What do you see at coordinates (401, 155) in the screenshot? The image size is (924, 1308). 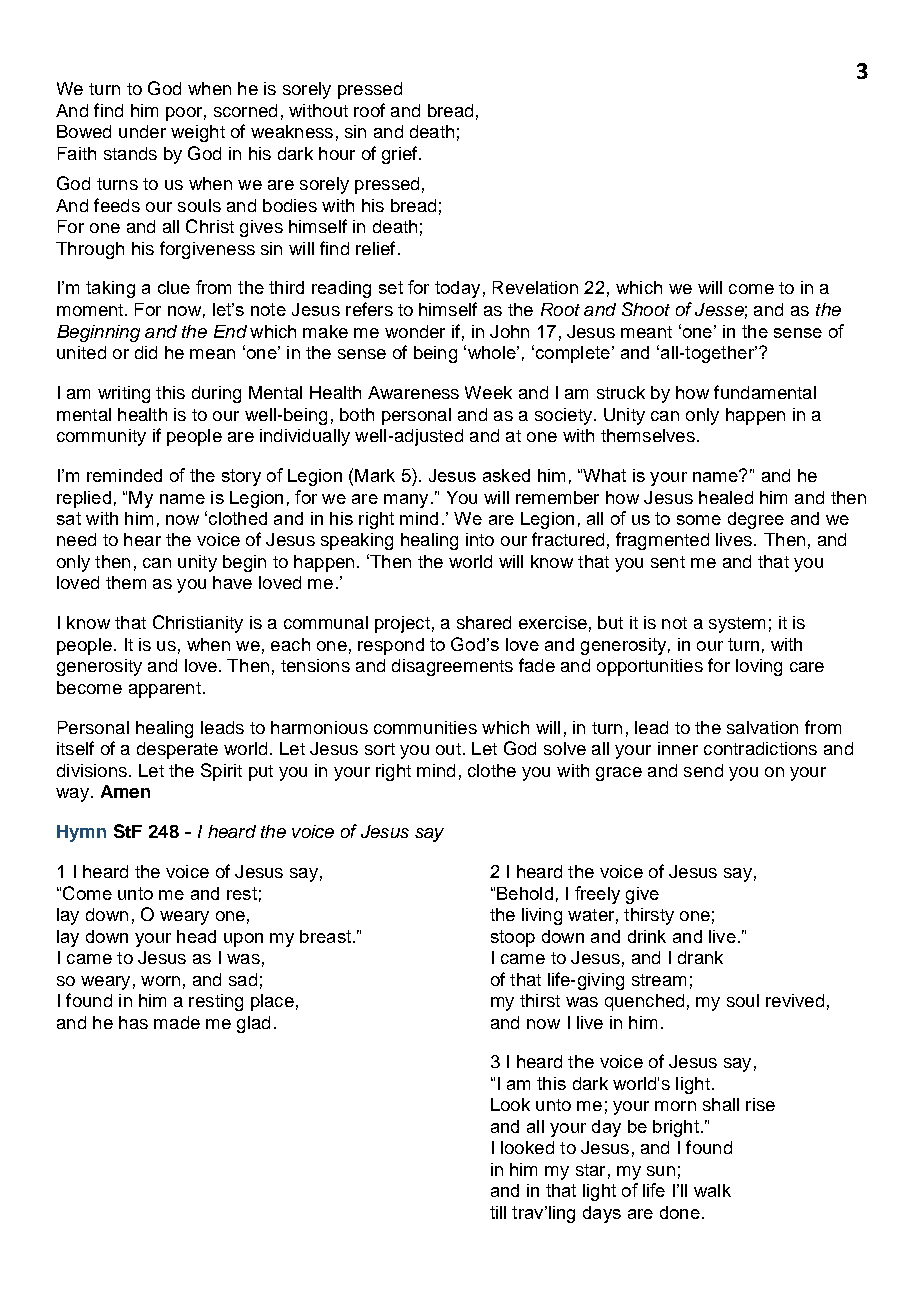 I see `grief` at bounding box center [401, 155].
